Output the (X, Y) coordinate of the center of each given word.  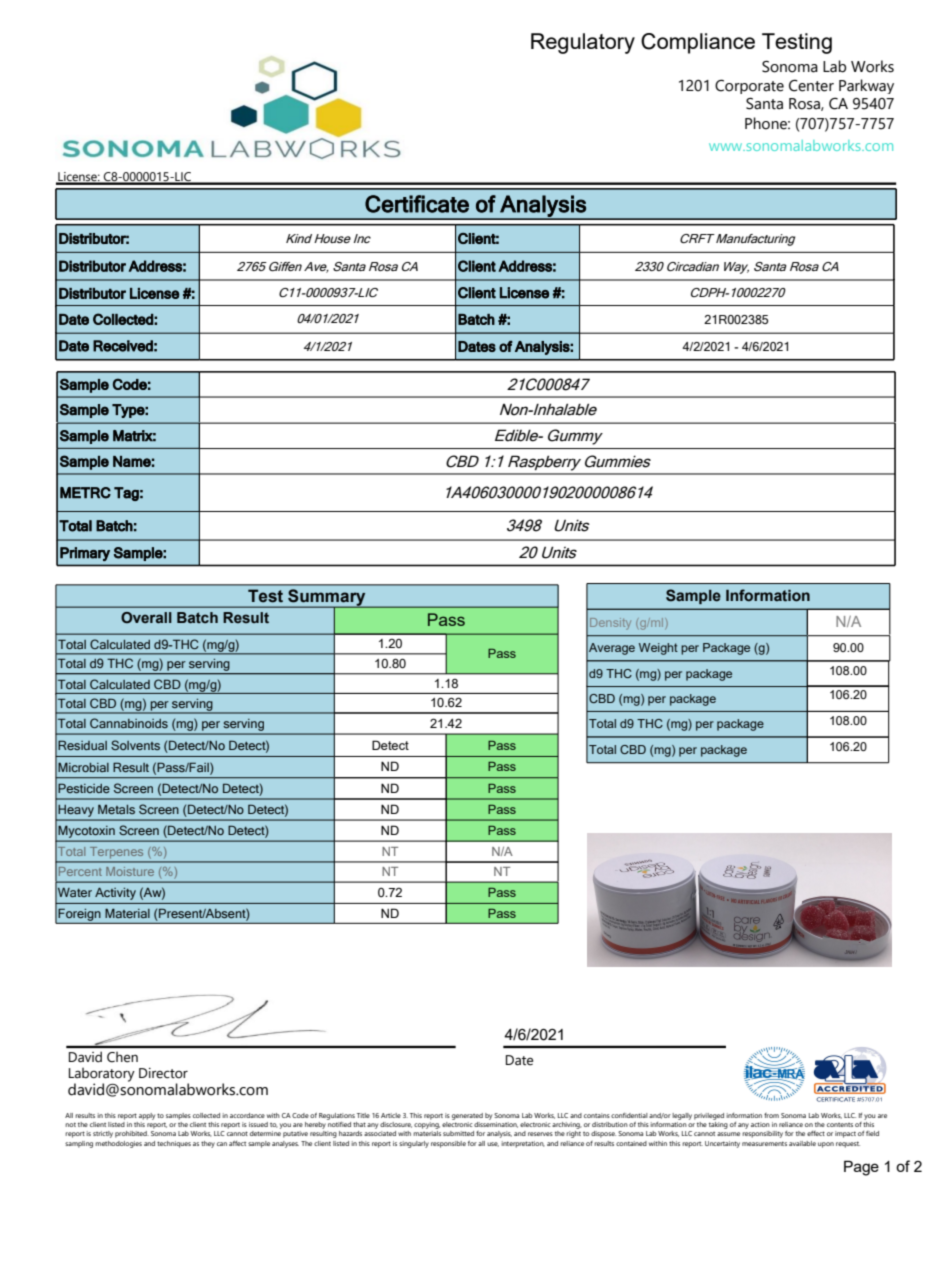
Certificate (417, 204)
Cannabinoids (129, 723)
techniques (174, 1144)
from (771, 1115)
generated (467, 1116)
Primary (85, 554)
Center (811, 86)
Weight (658, 649)
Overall (146, 617)
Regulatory (583, 43)
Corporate (749, 86)
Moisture (130, 871)
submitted (458, 1133)
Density (610, 624)
